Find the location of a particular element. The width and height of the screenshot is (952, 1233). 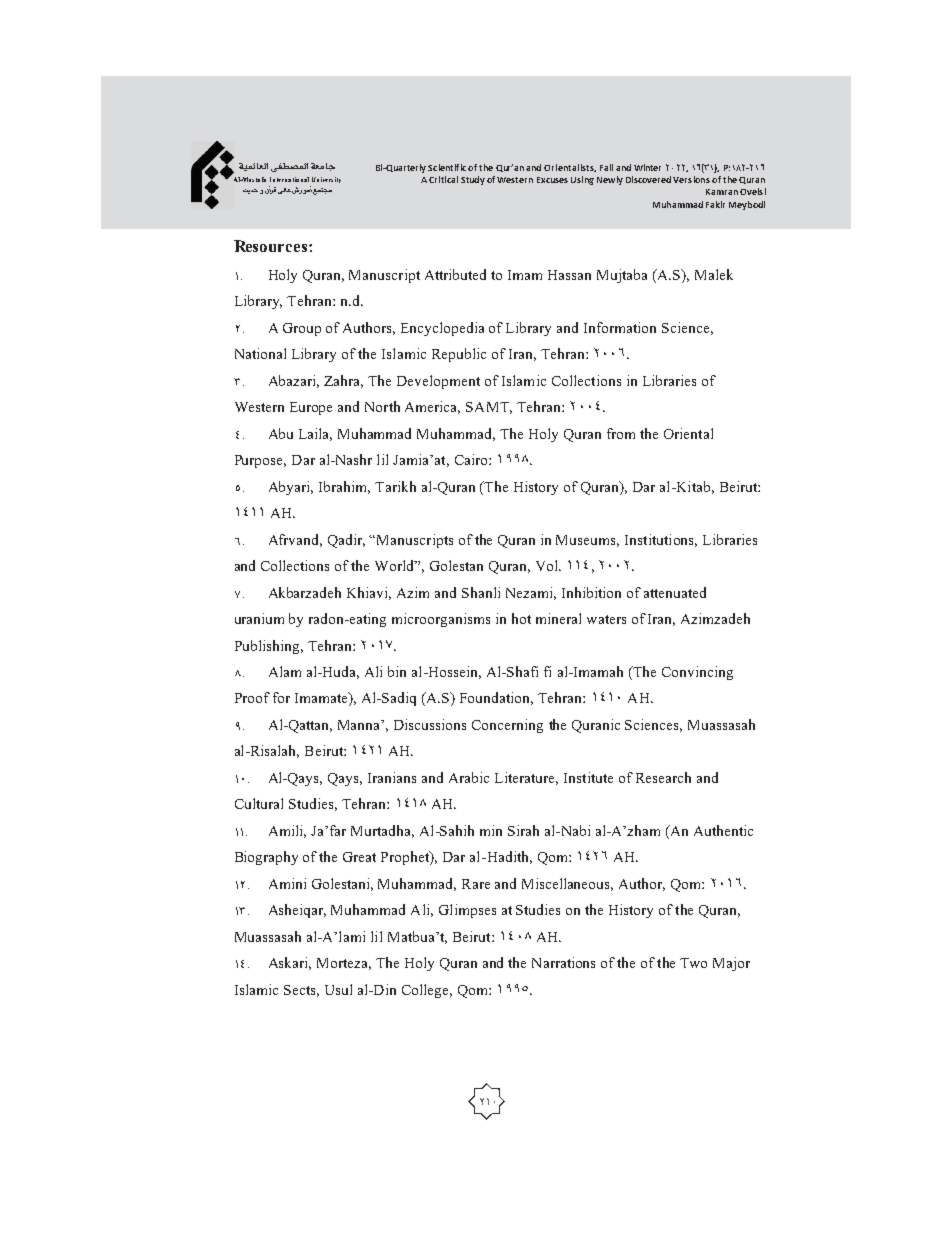

Glimpses is located at coordinates (467, 911).
